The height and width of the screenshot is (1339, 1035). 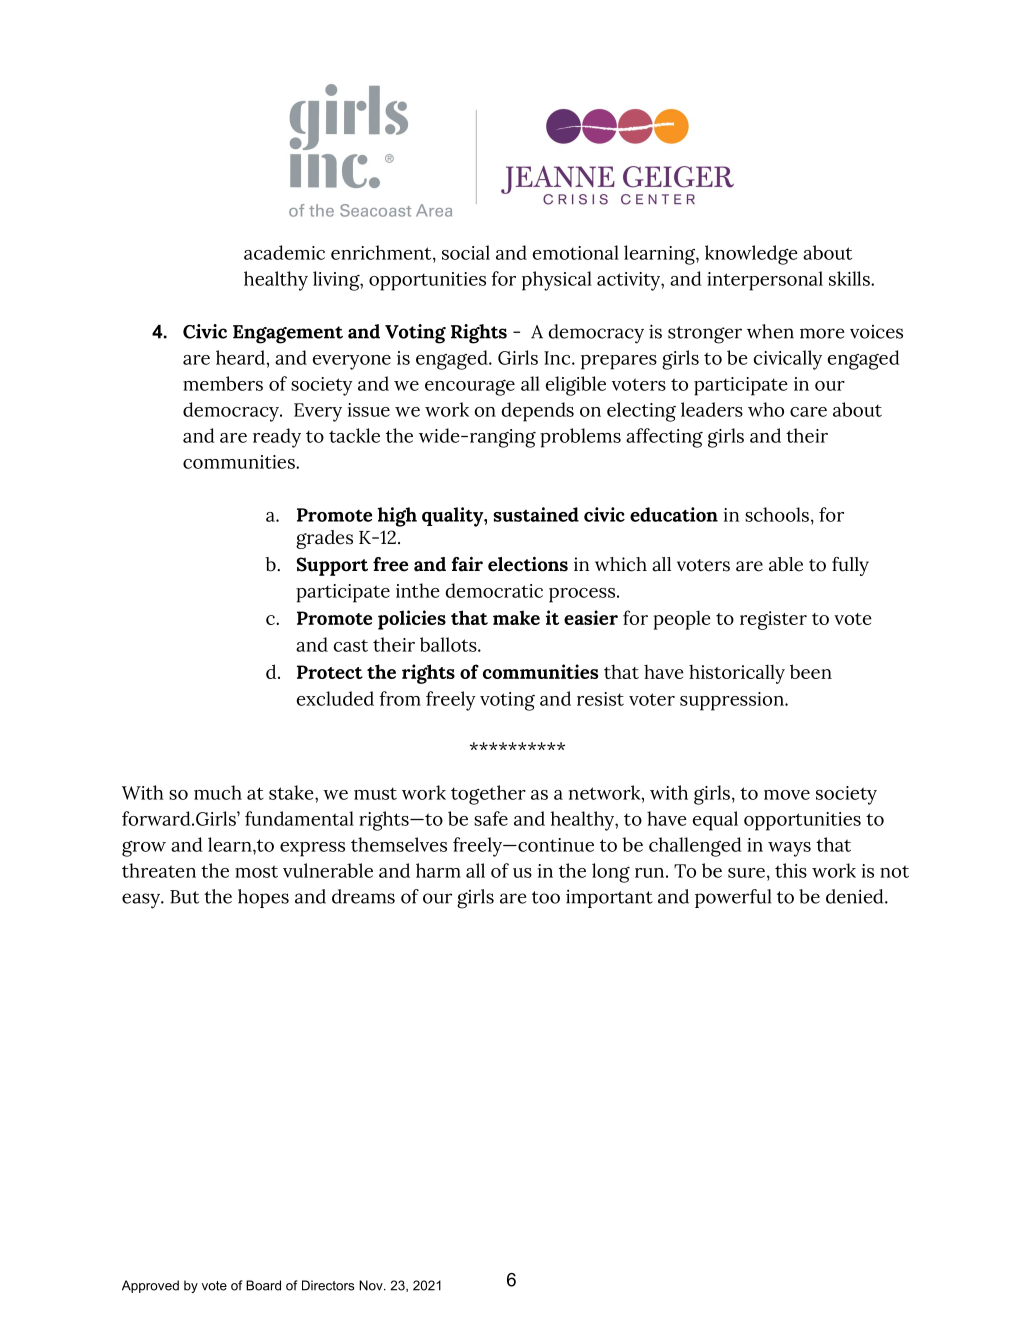 I want to click on make, so click(x=516, y=617).
